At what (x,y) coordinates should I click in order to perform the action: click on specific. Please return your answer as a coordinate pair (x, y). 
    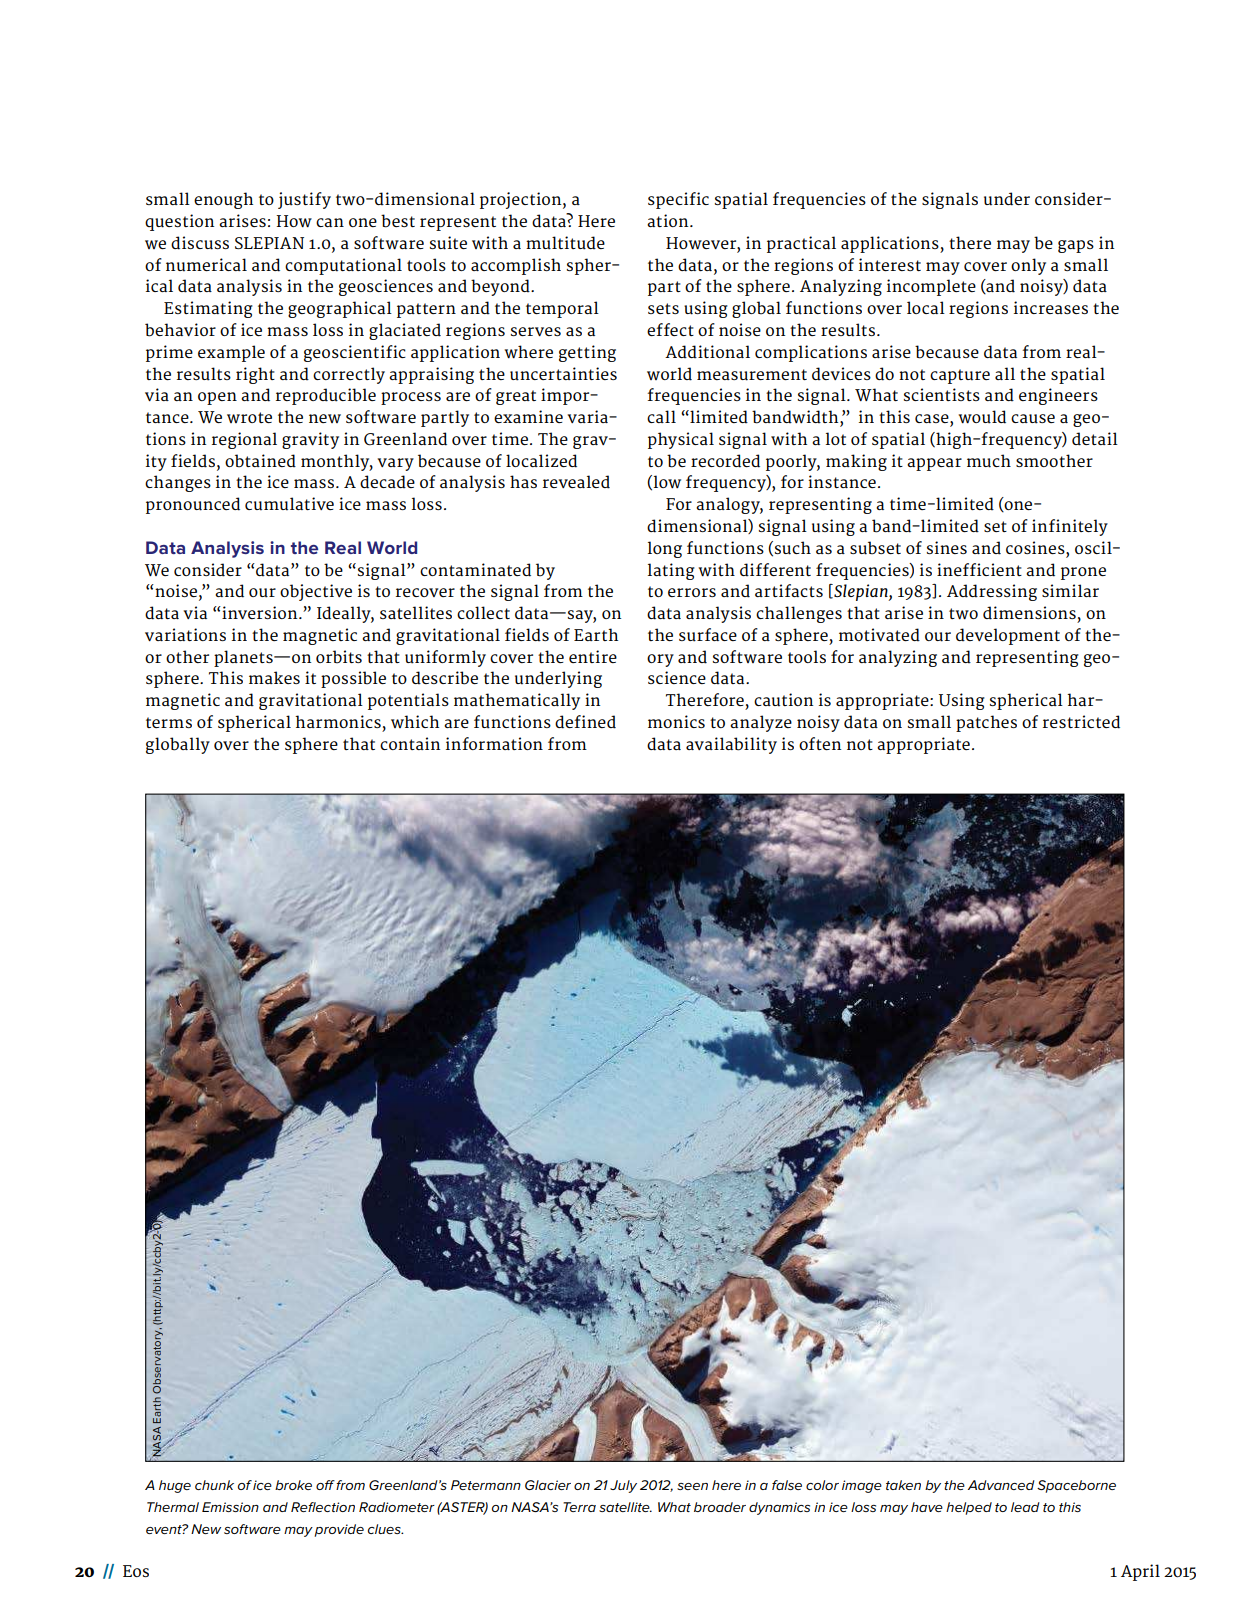
    Looking at the image, I should click on (678, 200).
